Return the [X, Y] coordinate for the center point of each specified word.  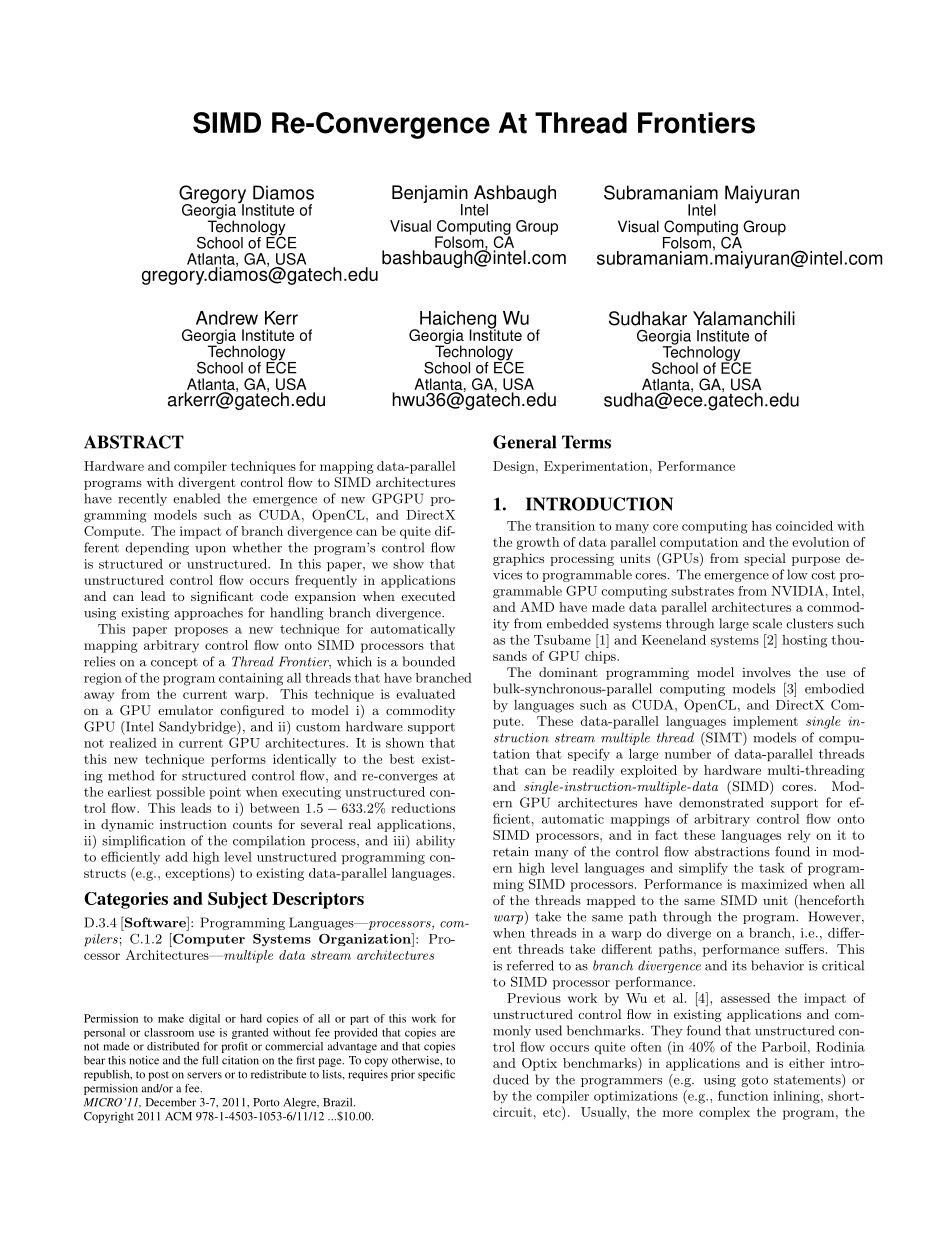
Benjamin [430, 195]
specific [436, 1075]
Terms [586, 442]
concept [174, 663]
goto [754, 1081]
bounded [429, 661]
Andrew [227, 318]
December [171, 1102]
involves [766, 672]
